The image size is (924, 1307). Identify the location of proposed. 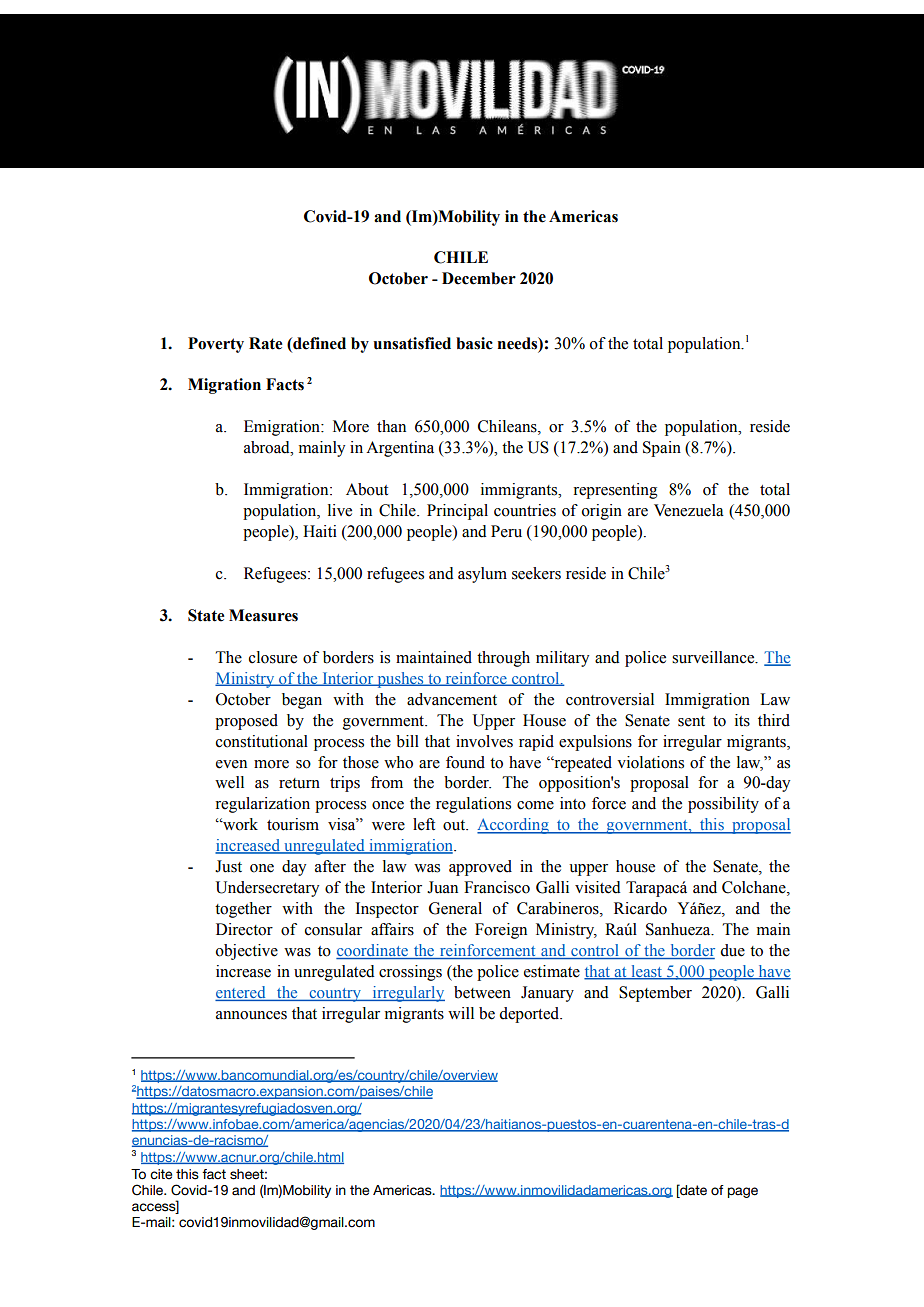
(246, 722).
